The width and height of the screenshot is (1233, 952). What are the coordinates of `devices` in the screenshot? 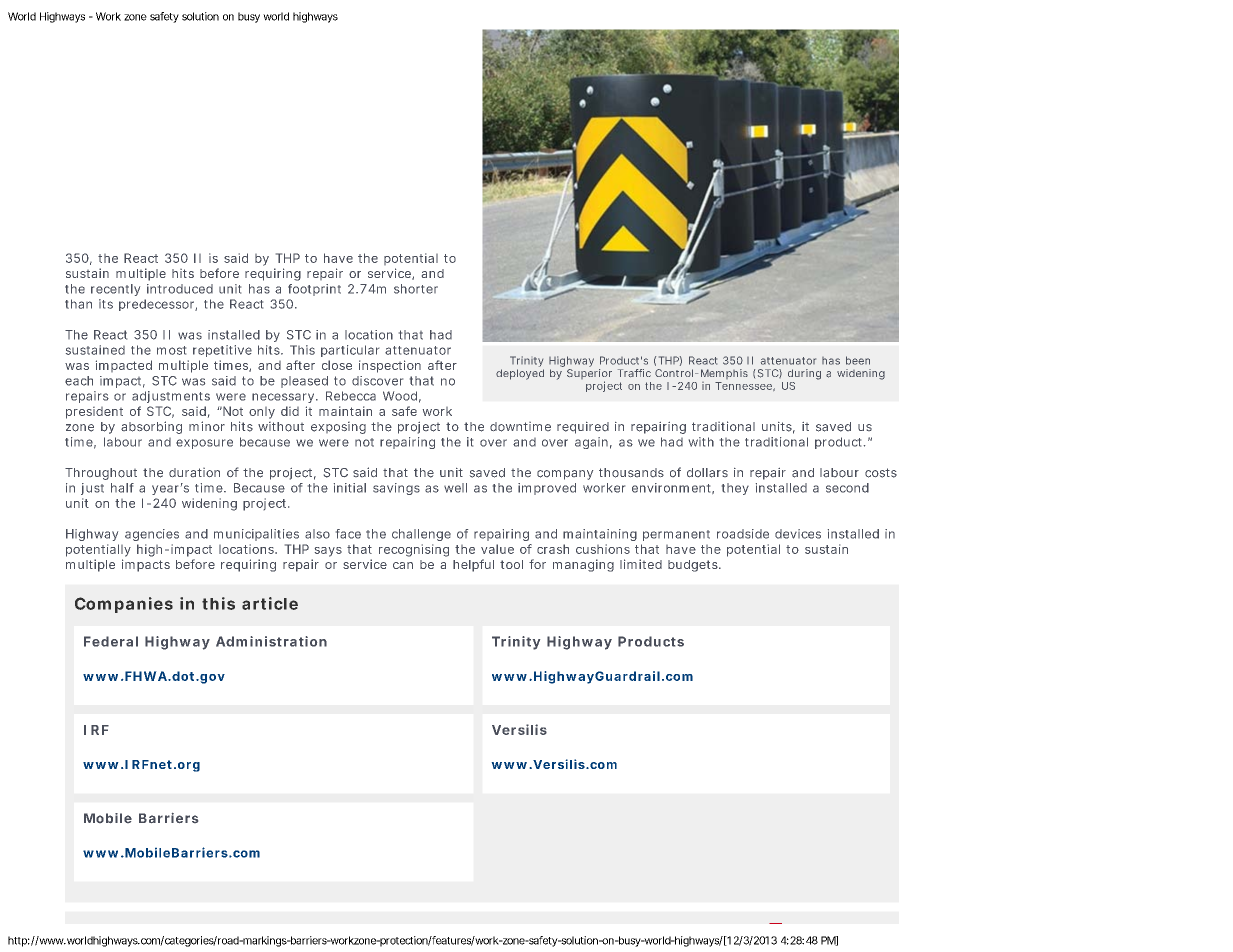 It's located at (798, 534).
